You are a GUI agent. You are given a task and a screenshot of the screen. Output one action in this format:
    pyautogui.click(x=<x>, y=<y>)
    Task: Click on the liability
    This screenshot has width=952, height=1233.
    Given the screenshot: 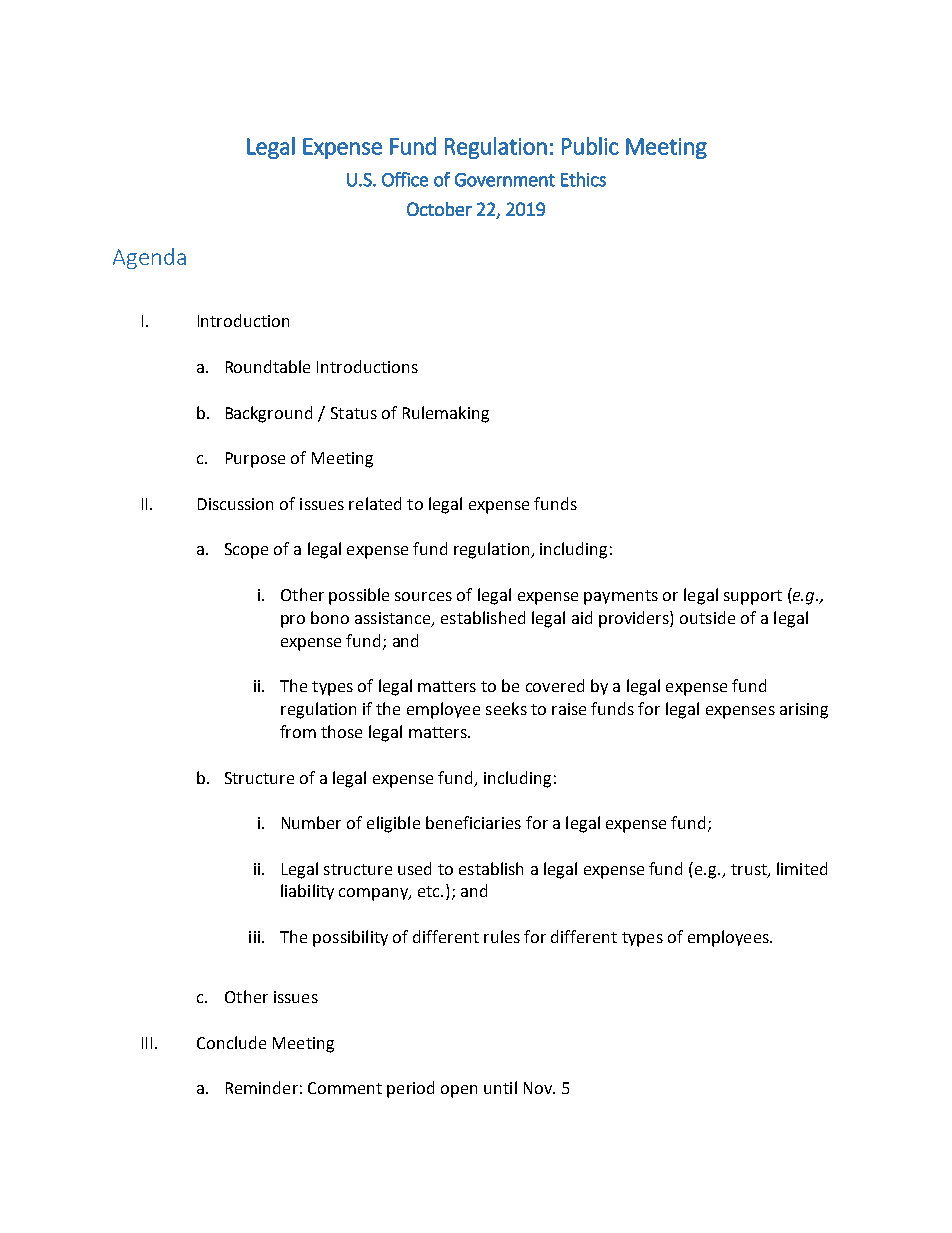 What is the action you would take?
    pyautogui.click(x=307, y=892)
